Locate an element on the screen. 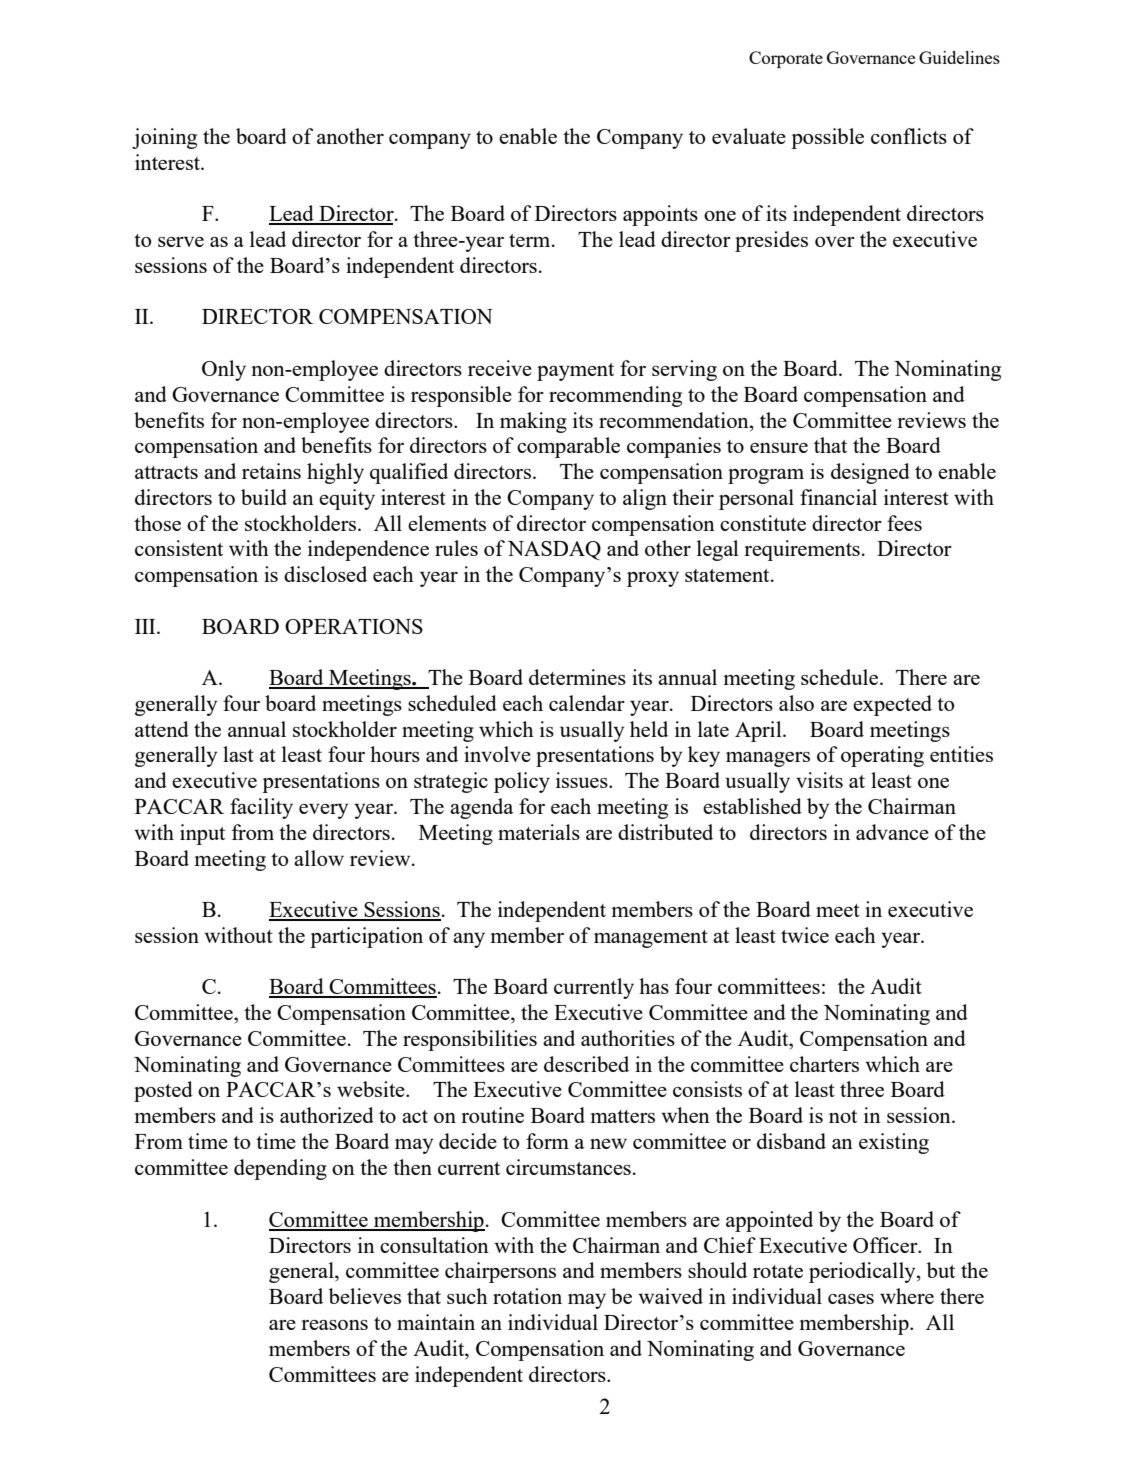  build is located at coordinates (264, 497).
